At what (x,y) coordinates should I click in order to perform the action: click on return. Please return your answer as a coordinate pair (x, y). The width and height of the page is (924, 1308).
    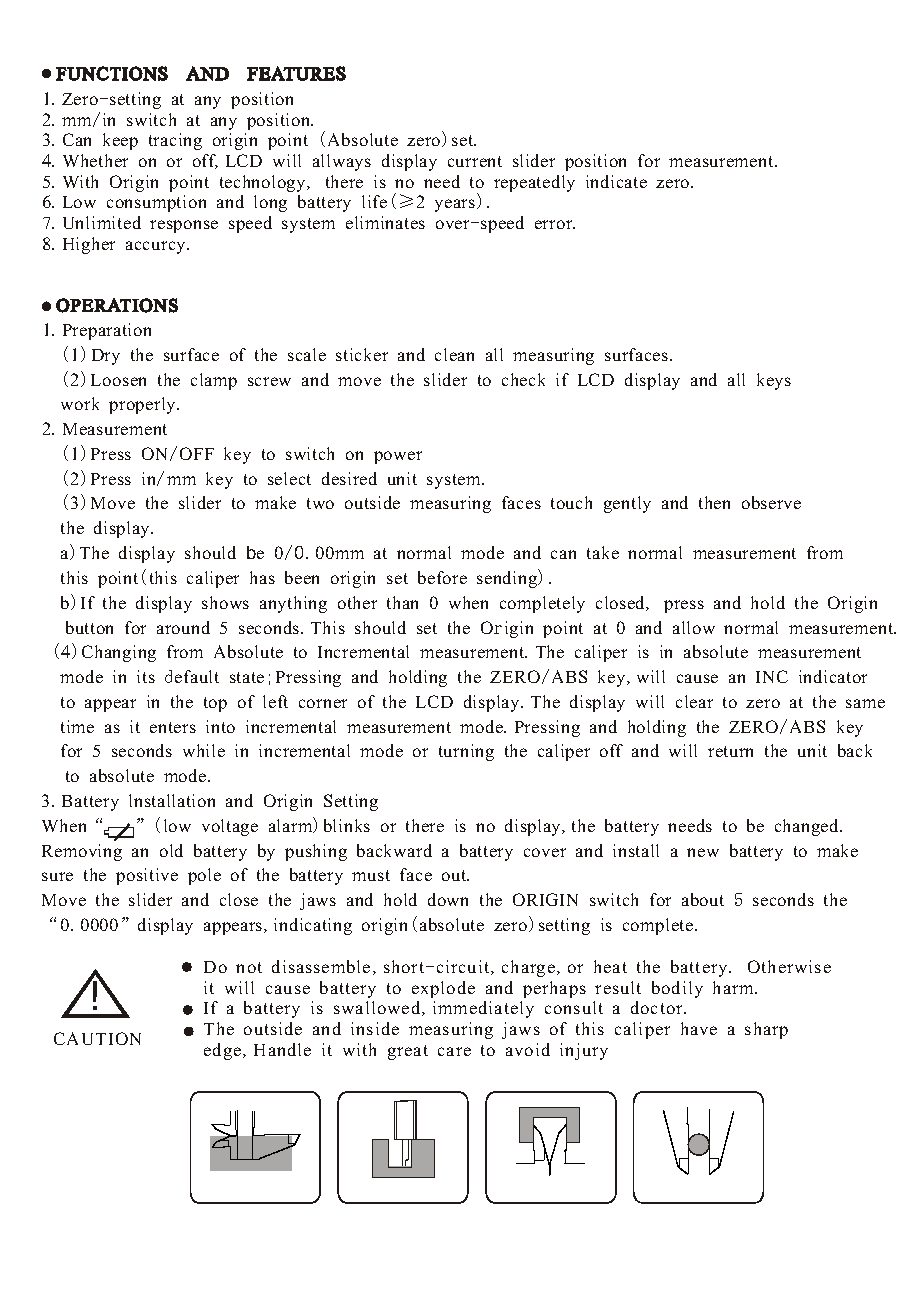
    Looking at the image, I should click on (730, 751).
